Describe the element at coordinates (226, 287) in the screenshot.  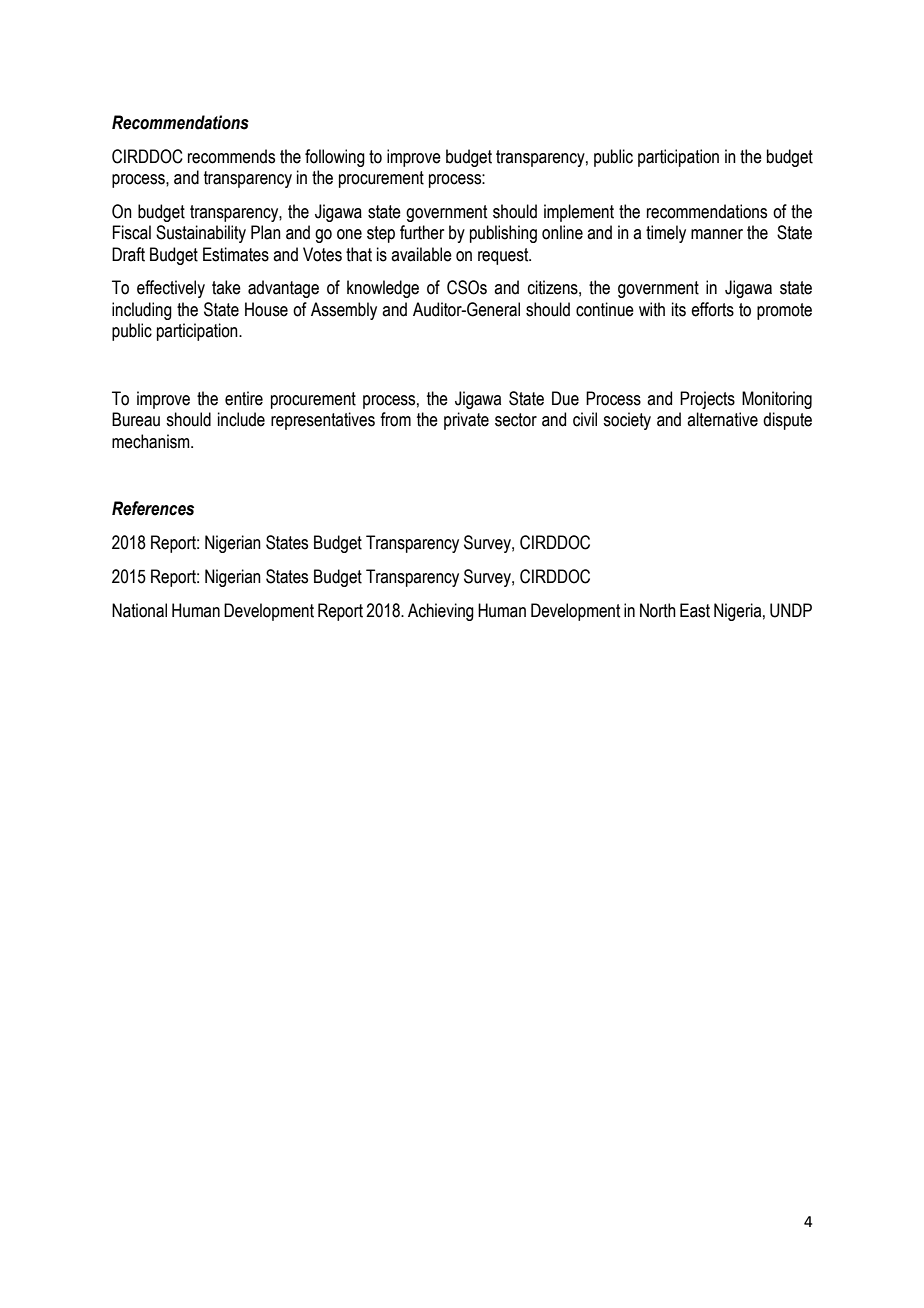
I see `take` at that location.
